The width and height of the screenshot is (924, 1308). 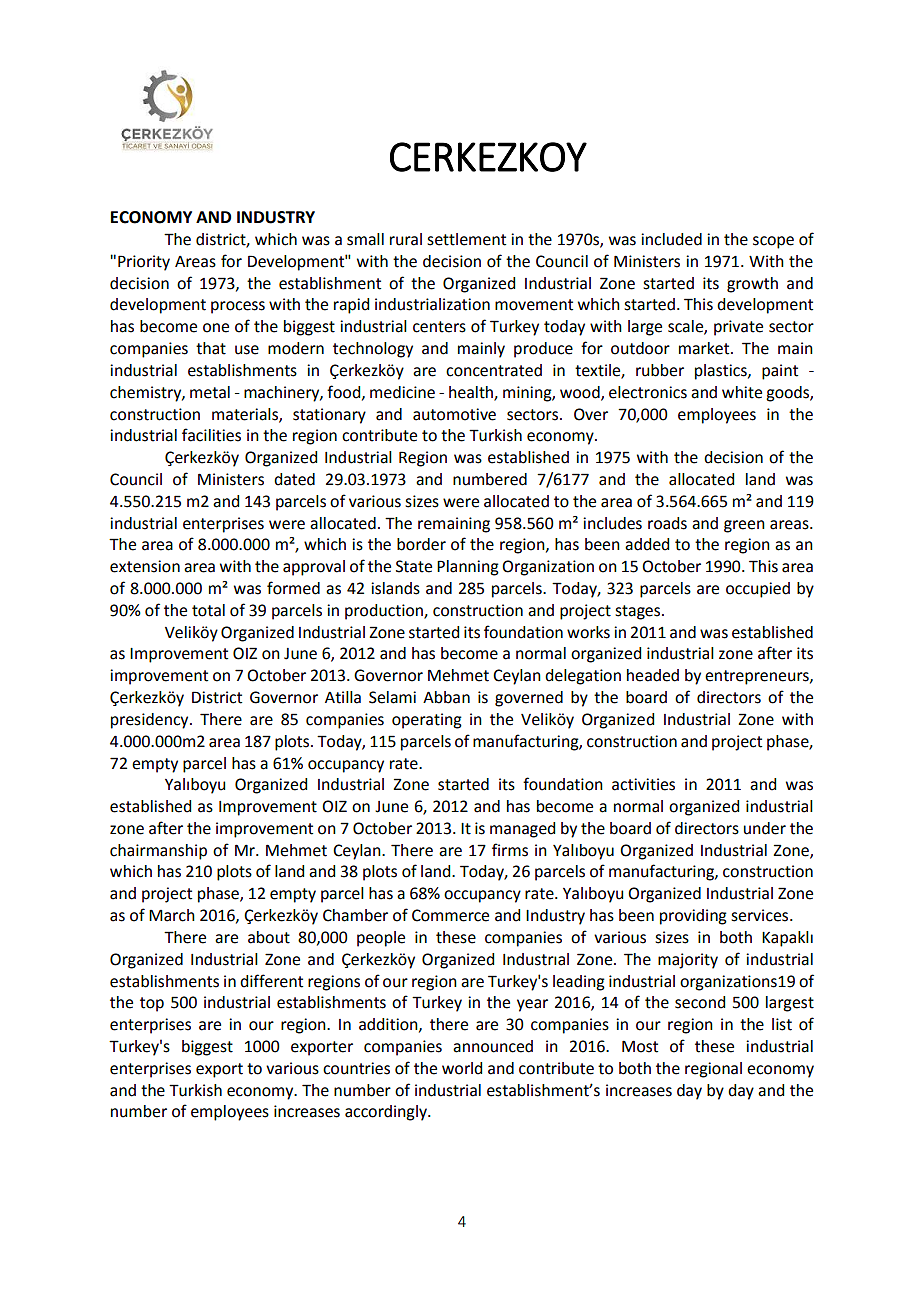 What do you see at coordinates (427, 721) in the screenshot?
I see `operating` at bounding box center [427, 721].
